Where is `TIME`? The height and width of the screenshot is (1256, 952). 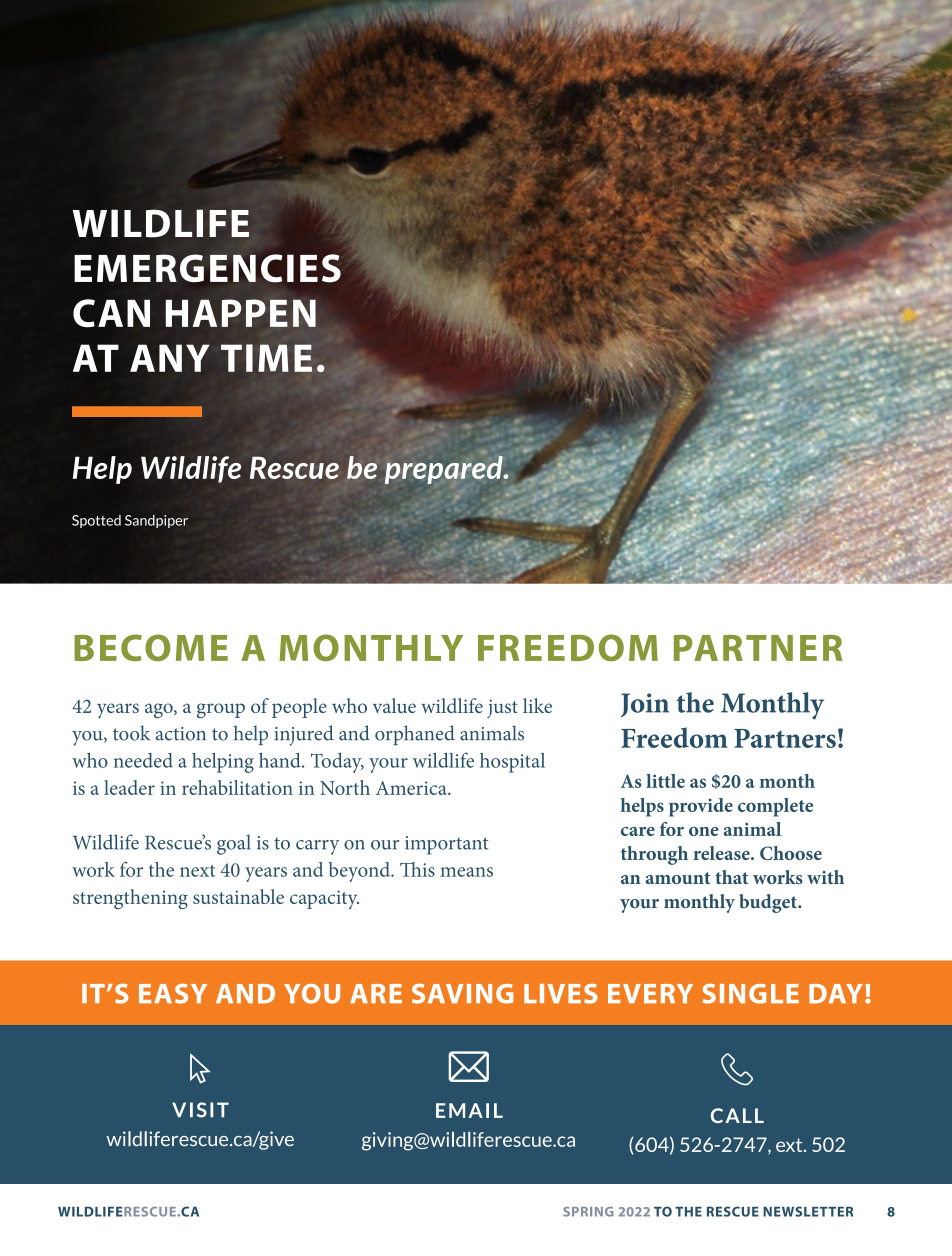 TIME is located at coordinates (266, 358).
